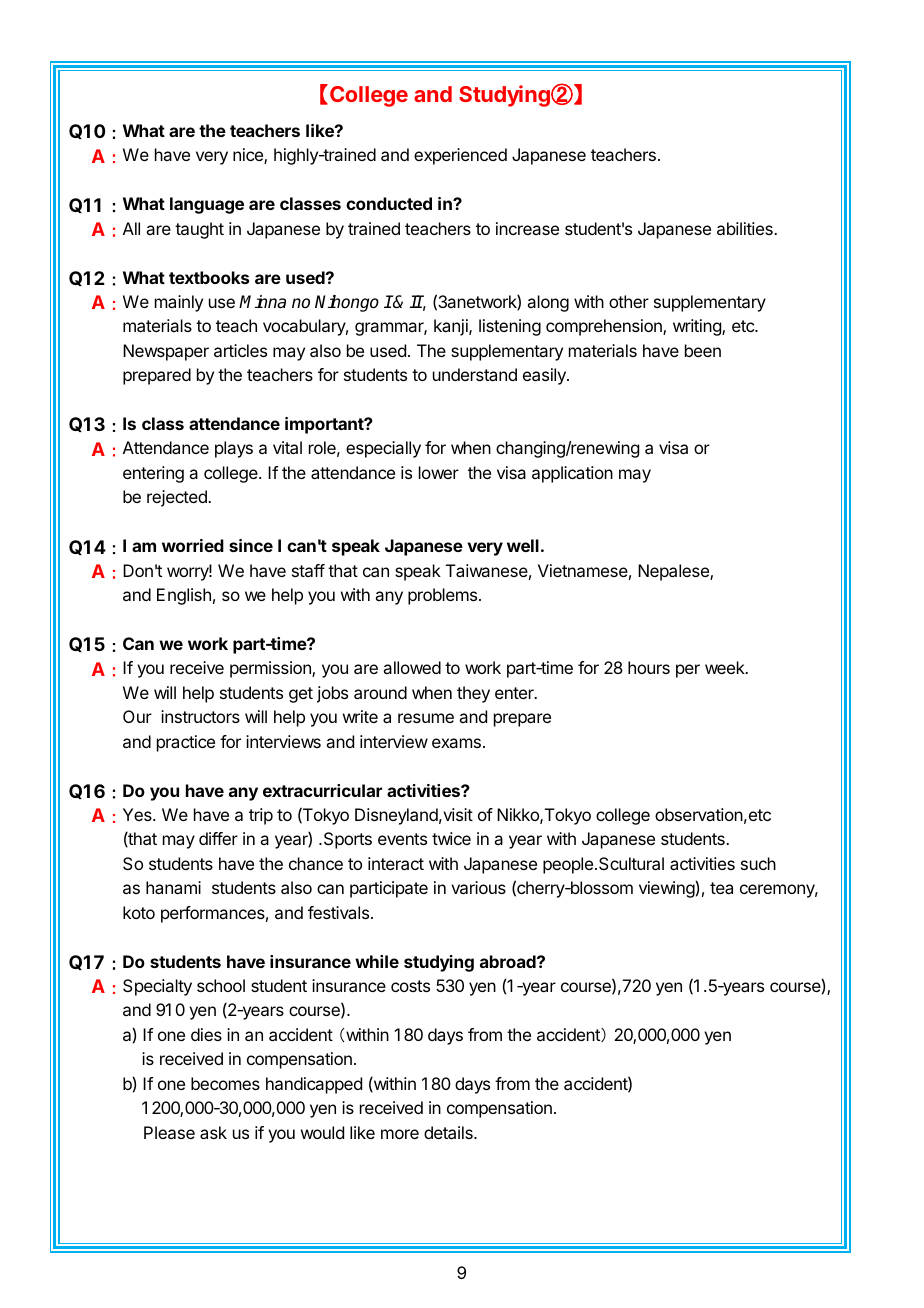 The width and height of the screenshot is (924, 1308). I want to click on permission, so click(271, 669).
